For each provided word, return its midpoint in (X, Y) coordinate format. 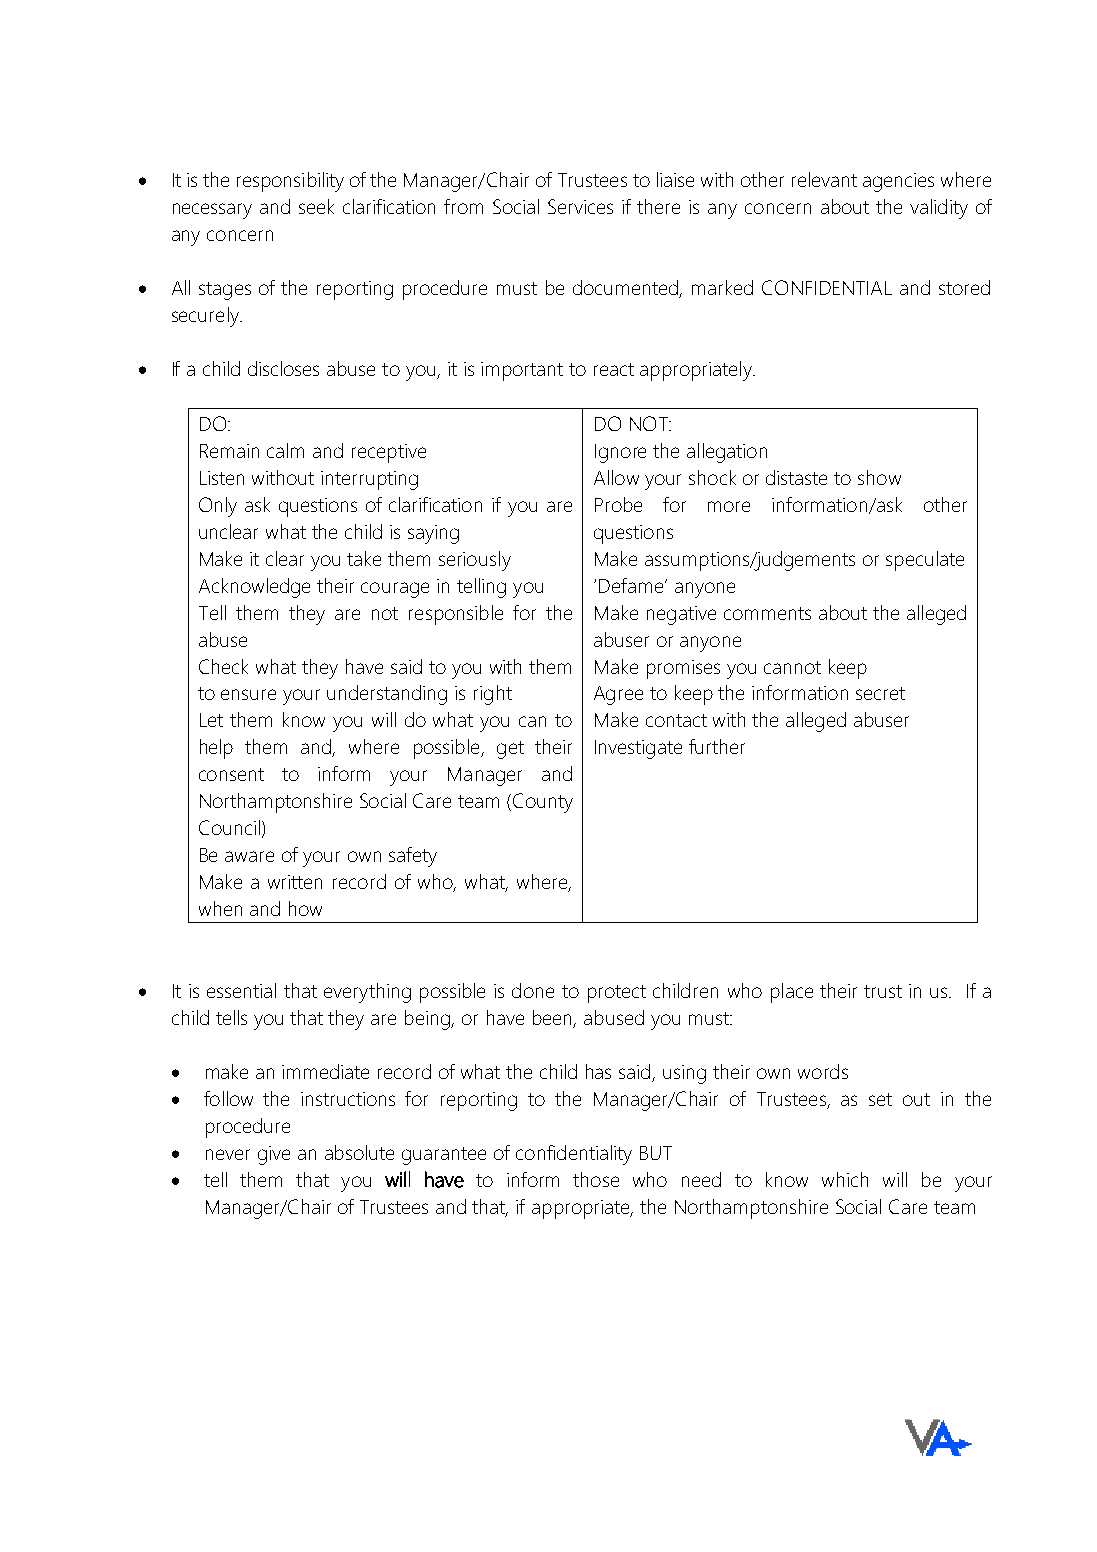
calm (285, 450)
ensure (248, 694)
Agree (618, 695)
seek (316, 206)
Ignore (620, 453)
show (879, 477)
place (792, 993)
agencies (898, 182)
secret (880, 693)
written (295, 882)
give (274, 1155)
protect (617, 994)
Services (580, 206)
